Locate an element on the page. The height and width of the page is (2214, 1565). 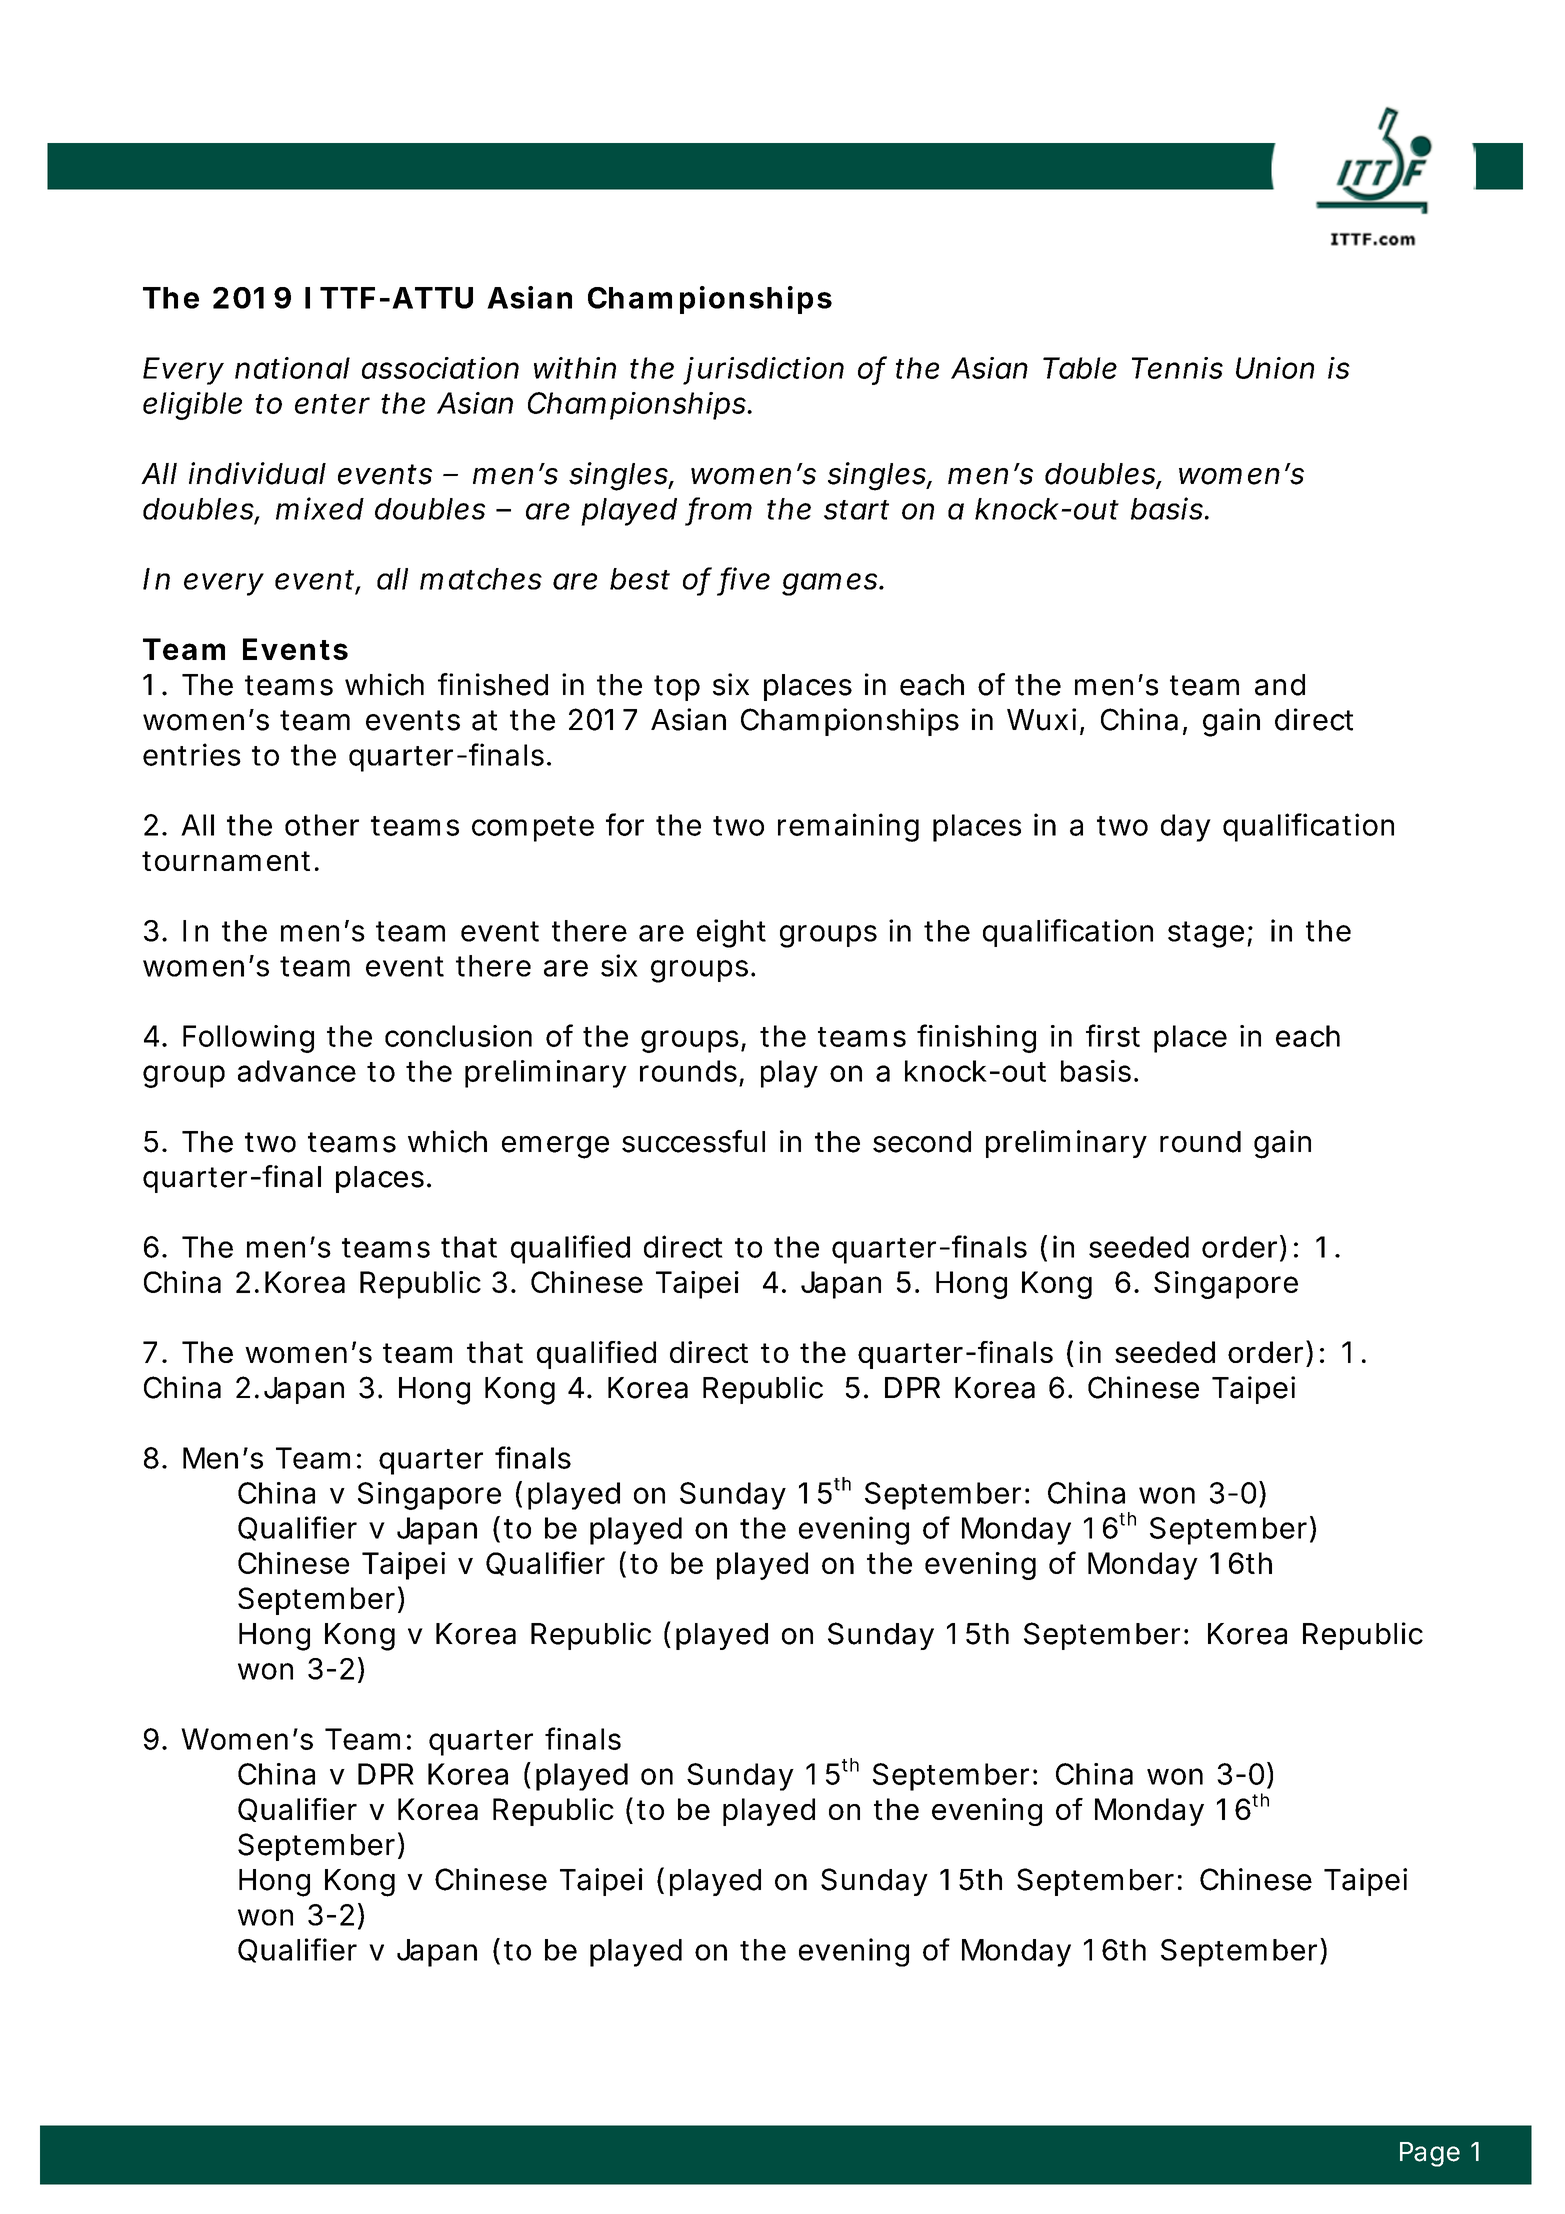
enter is located at coordinates (332, 404).
